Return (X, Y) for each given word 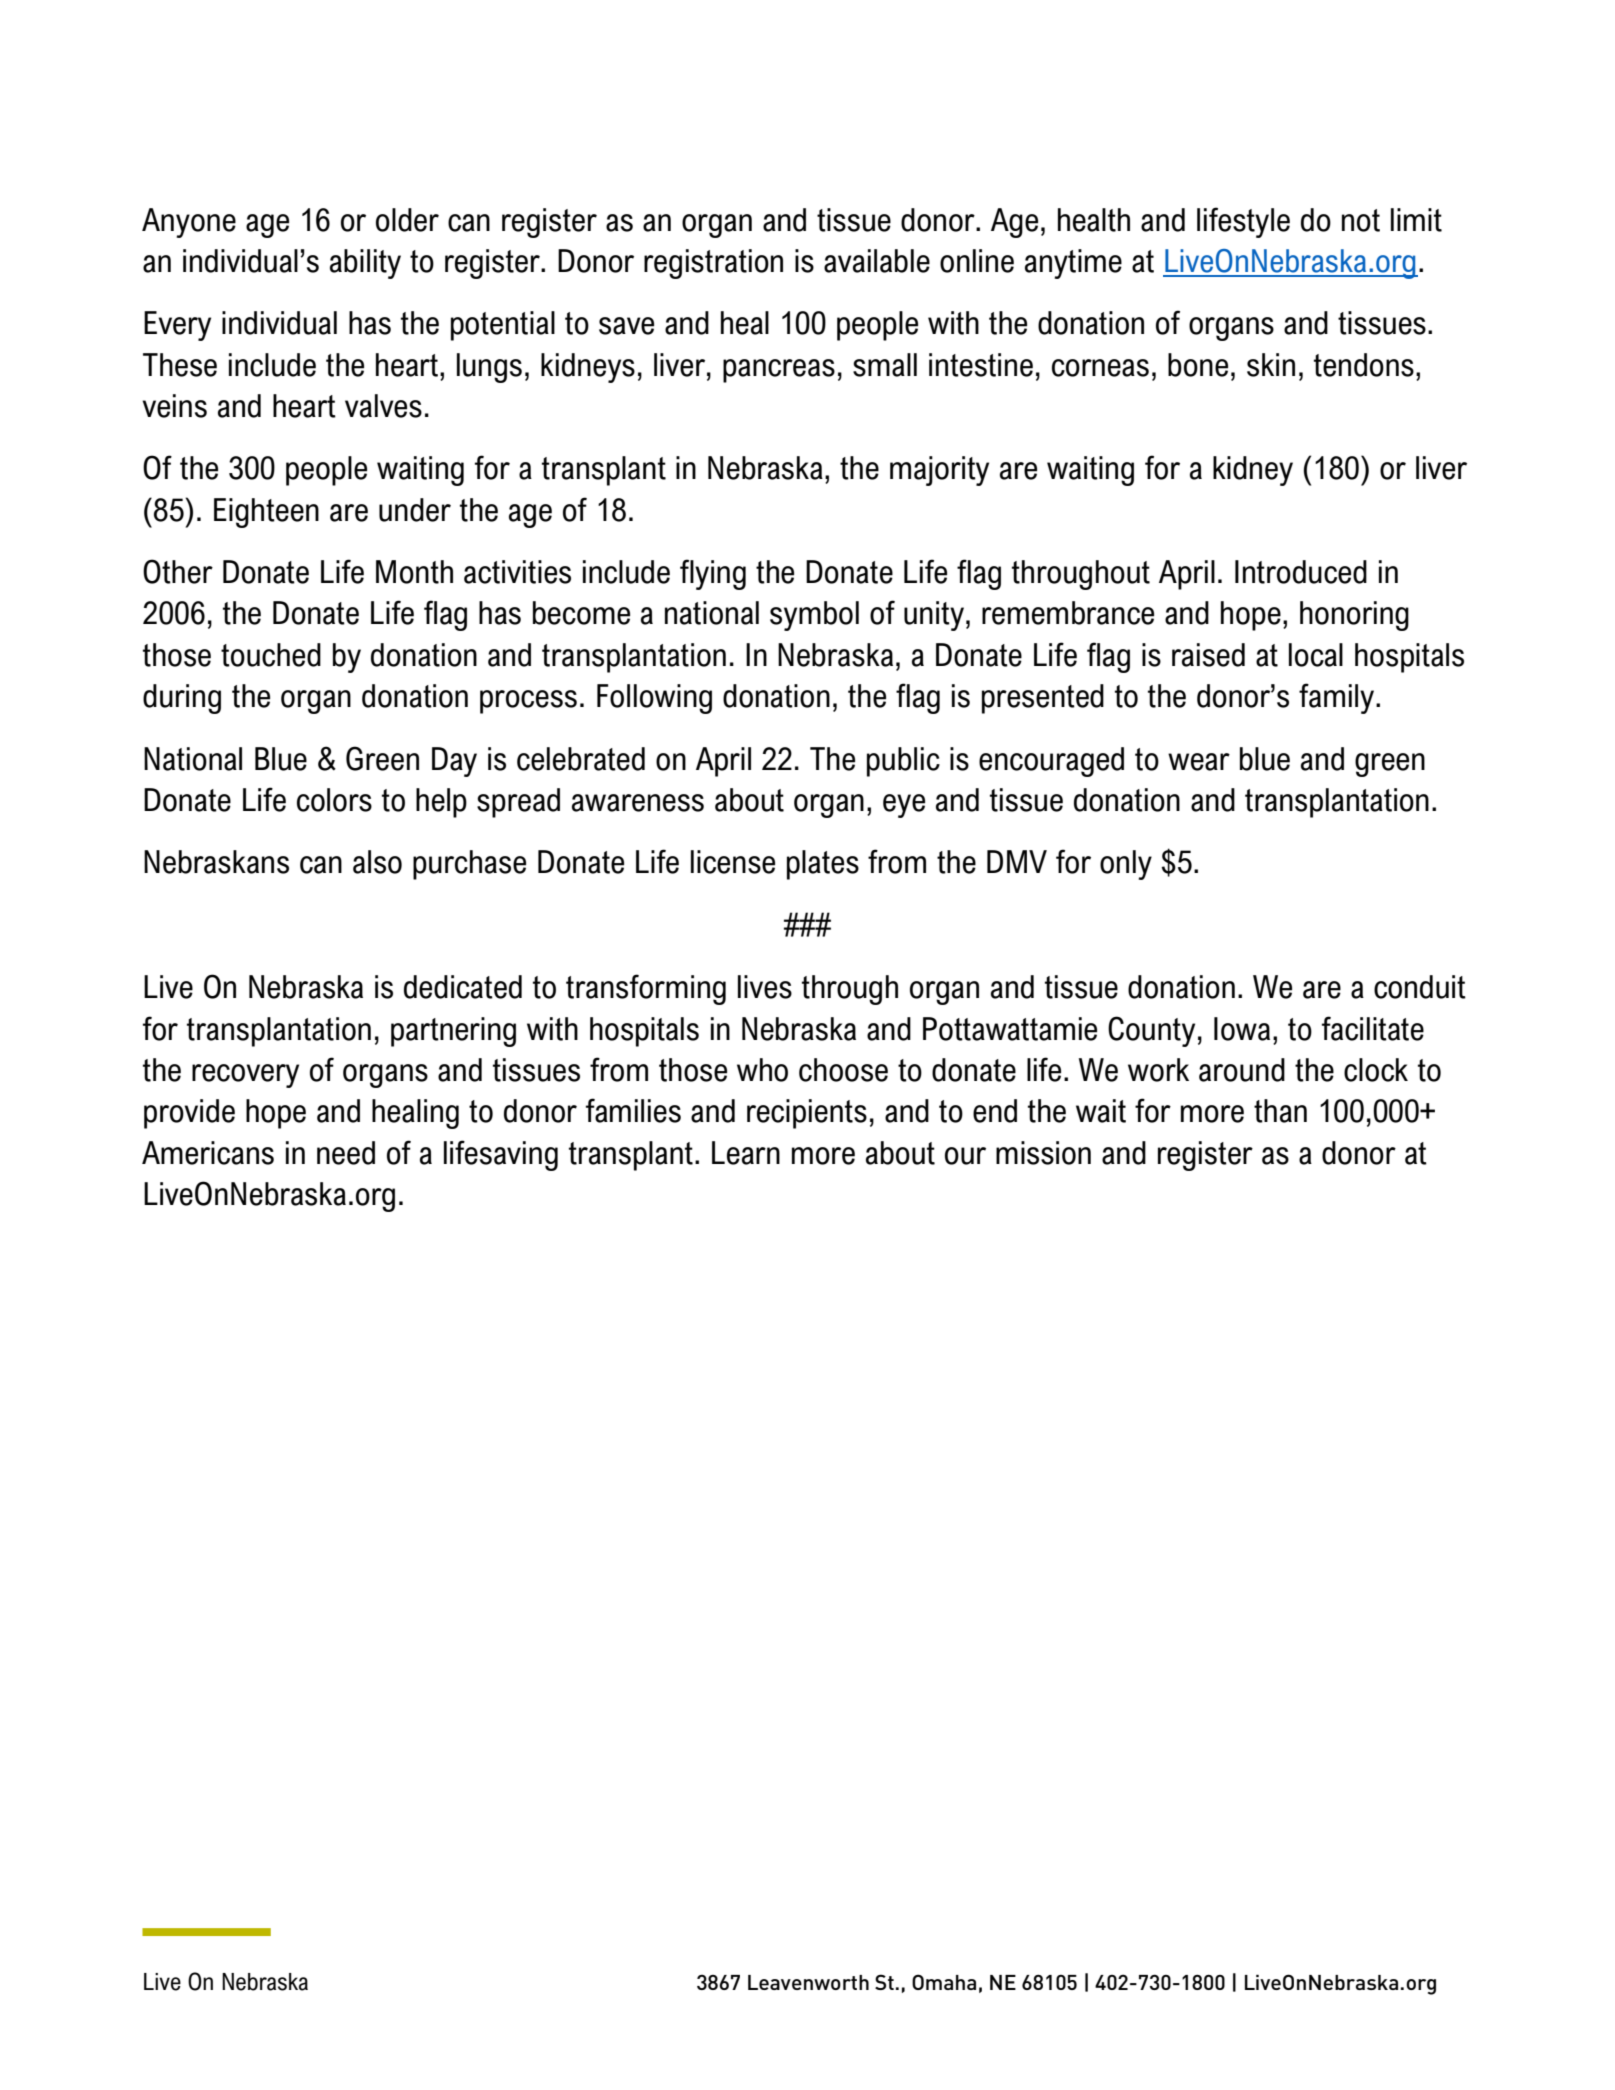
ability (365, 264)
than (1280, 1111)
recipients (807, 1114)
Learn (746, 1153)
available (877, 261)
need (346, 1153)
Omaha (944, 1982)
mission (1043, 1153)
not (1361, 220)
